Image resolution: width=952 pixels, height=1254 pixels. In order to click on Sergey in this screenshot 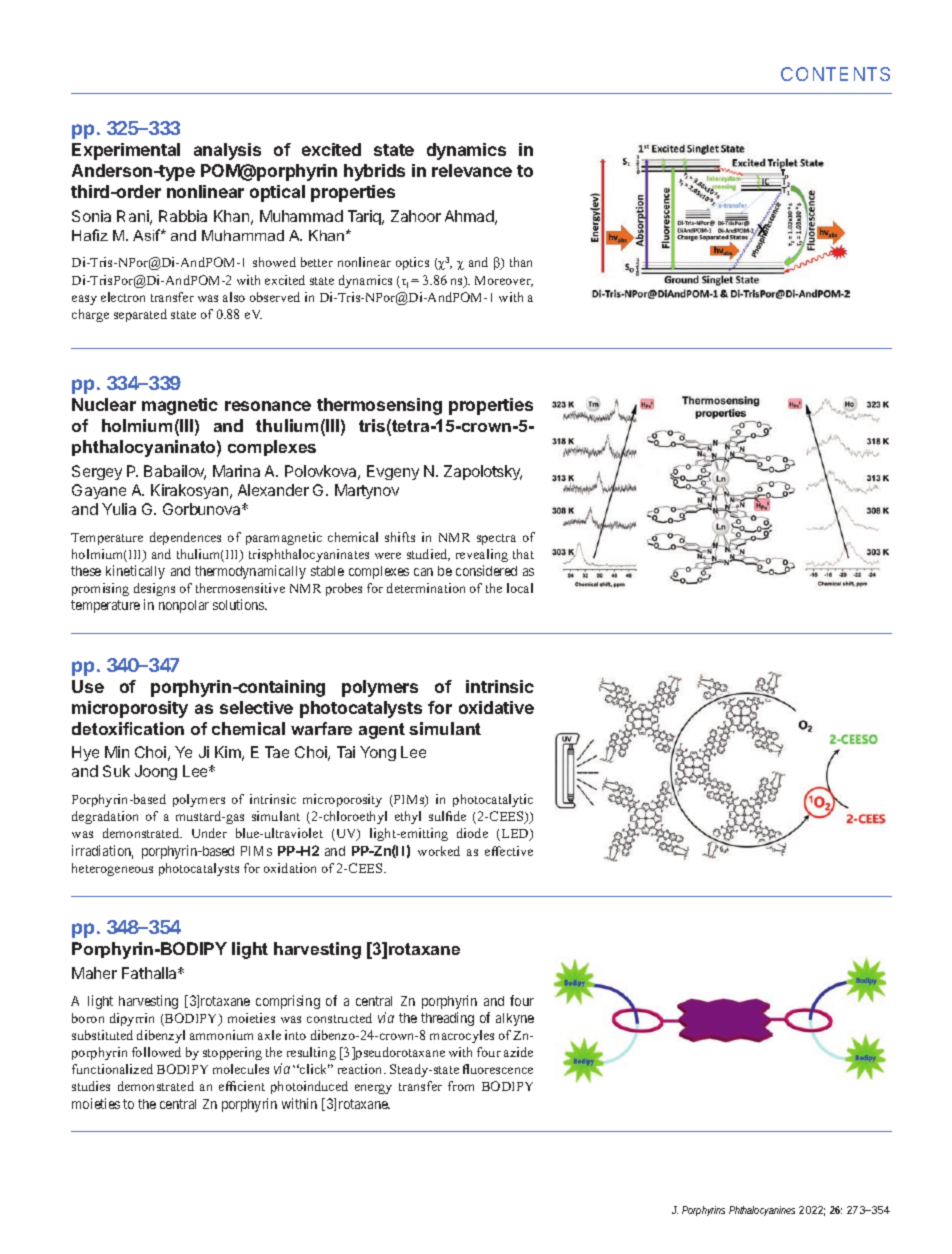, I will do `click(97, 472)`.
